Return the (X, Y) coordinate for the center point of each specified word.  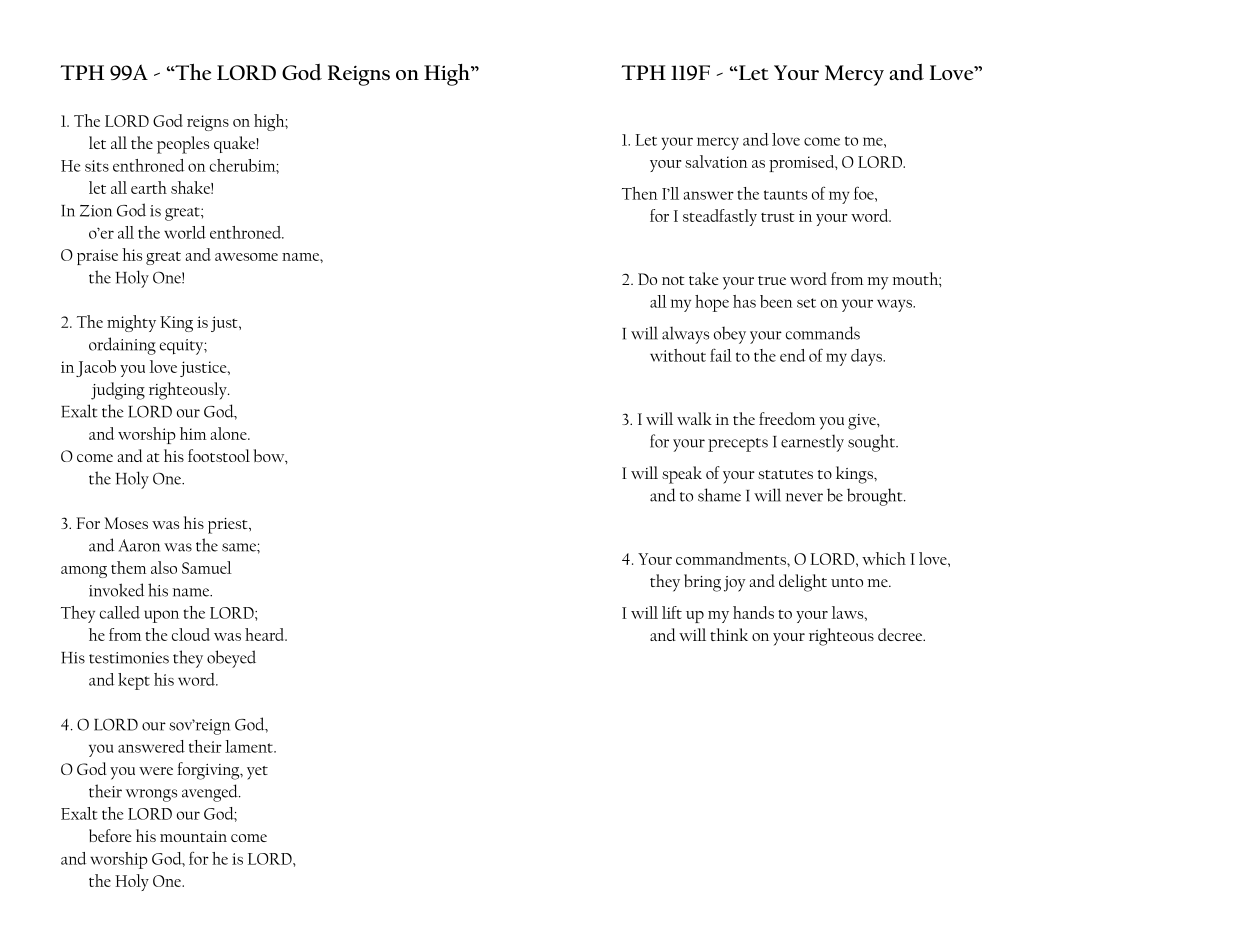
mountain (193, 836)
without (678, 355)
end (792, 355)
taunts (785, 195)
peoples (183, 145)
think (729, 634)
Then (640, 193)
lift (672, 612)
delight (803, 583)
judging (118, 391)
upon (161, 616)
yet (257, 773)
